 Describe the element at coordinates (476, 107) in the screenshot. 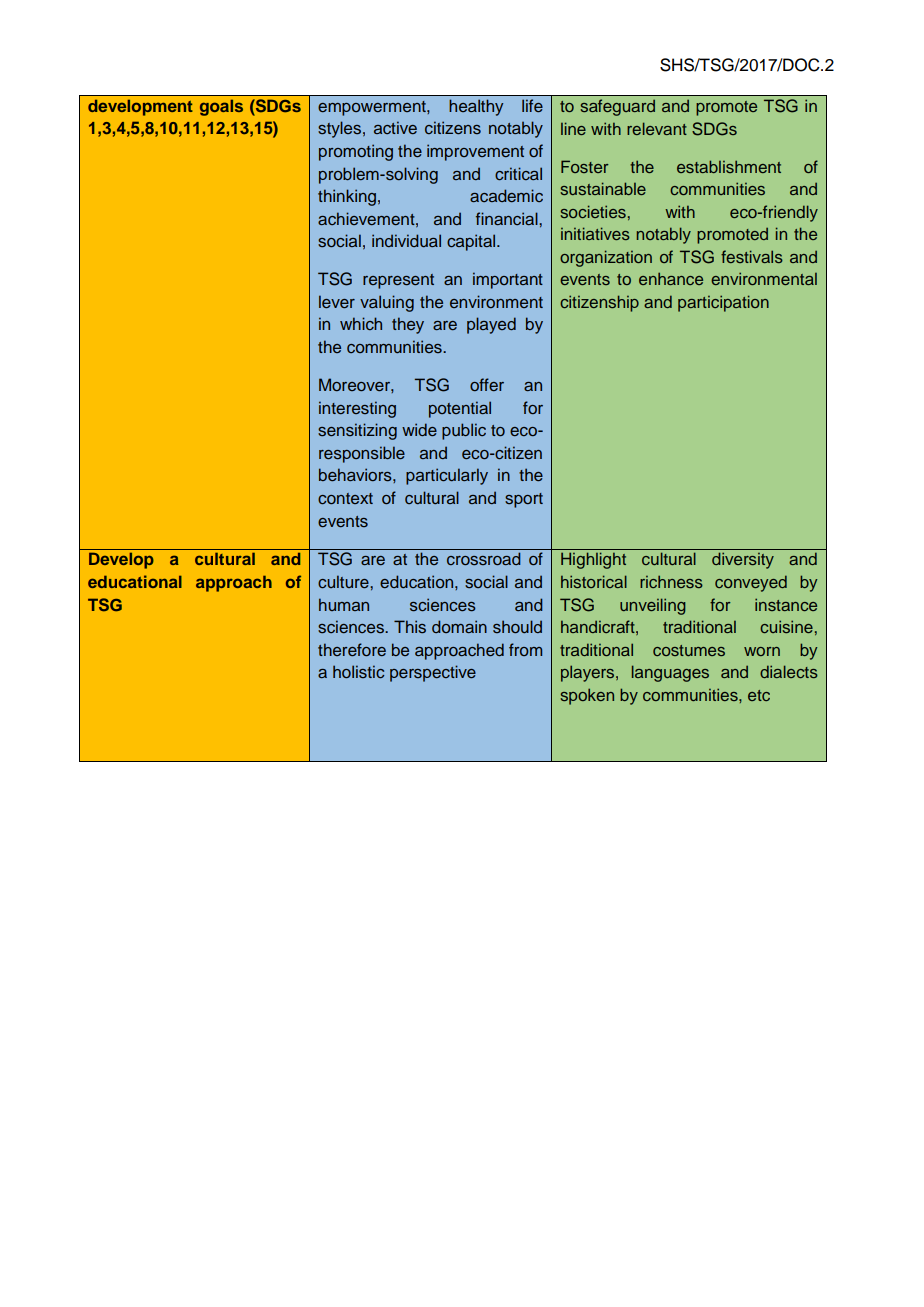

I see `healthy` at that location.
